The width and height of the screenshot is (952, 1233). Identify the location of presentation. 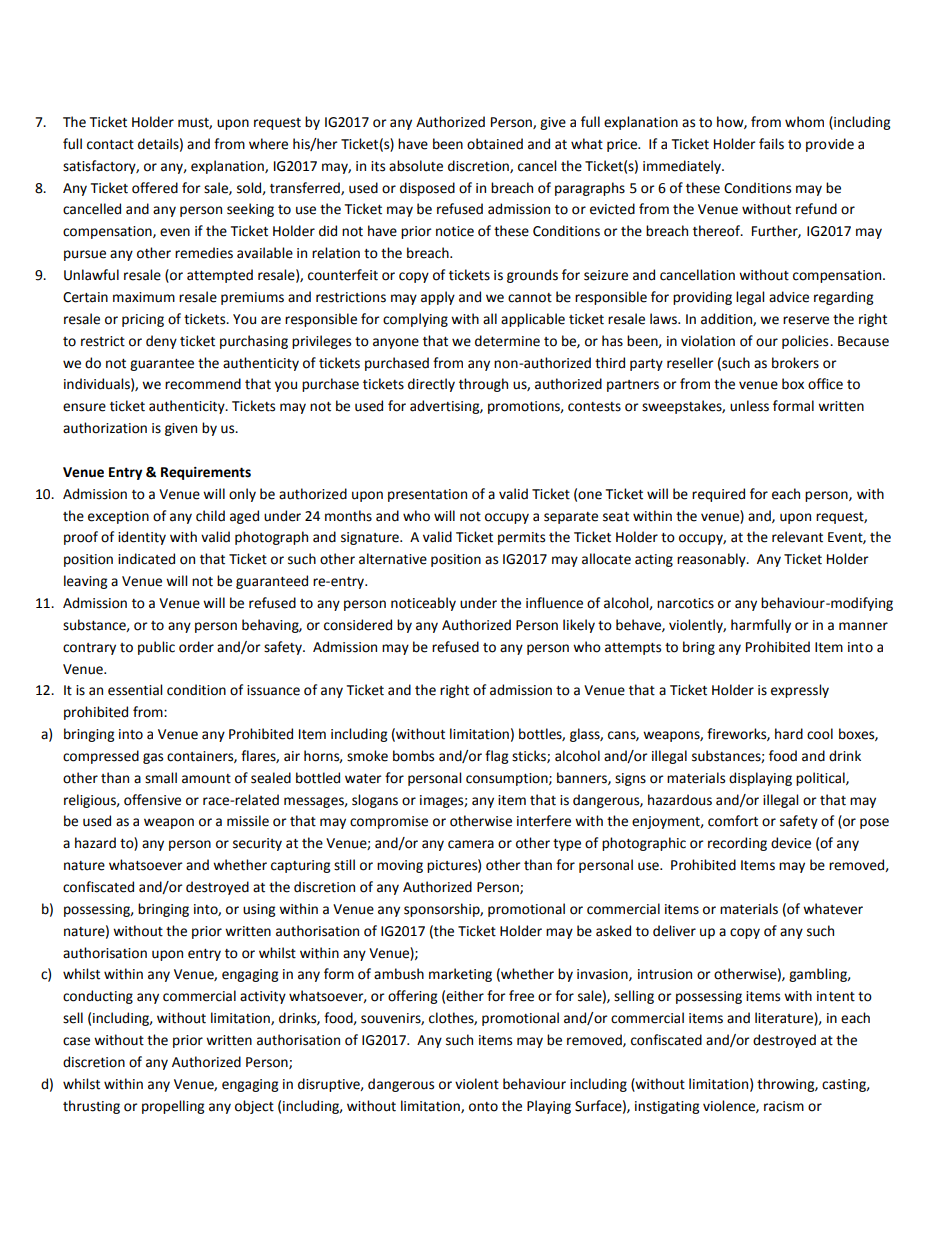
(427, 495).
